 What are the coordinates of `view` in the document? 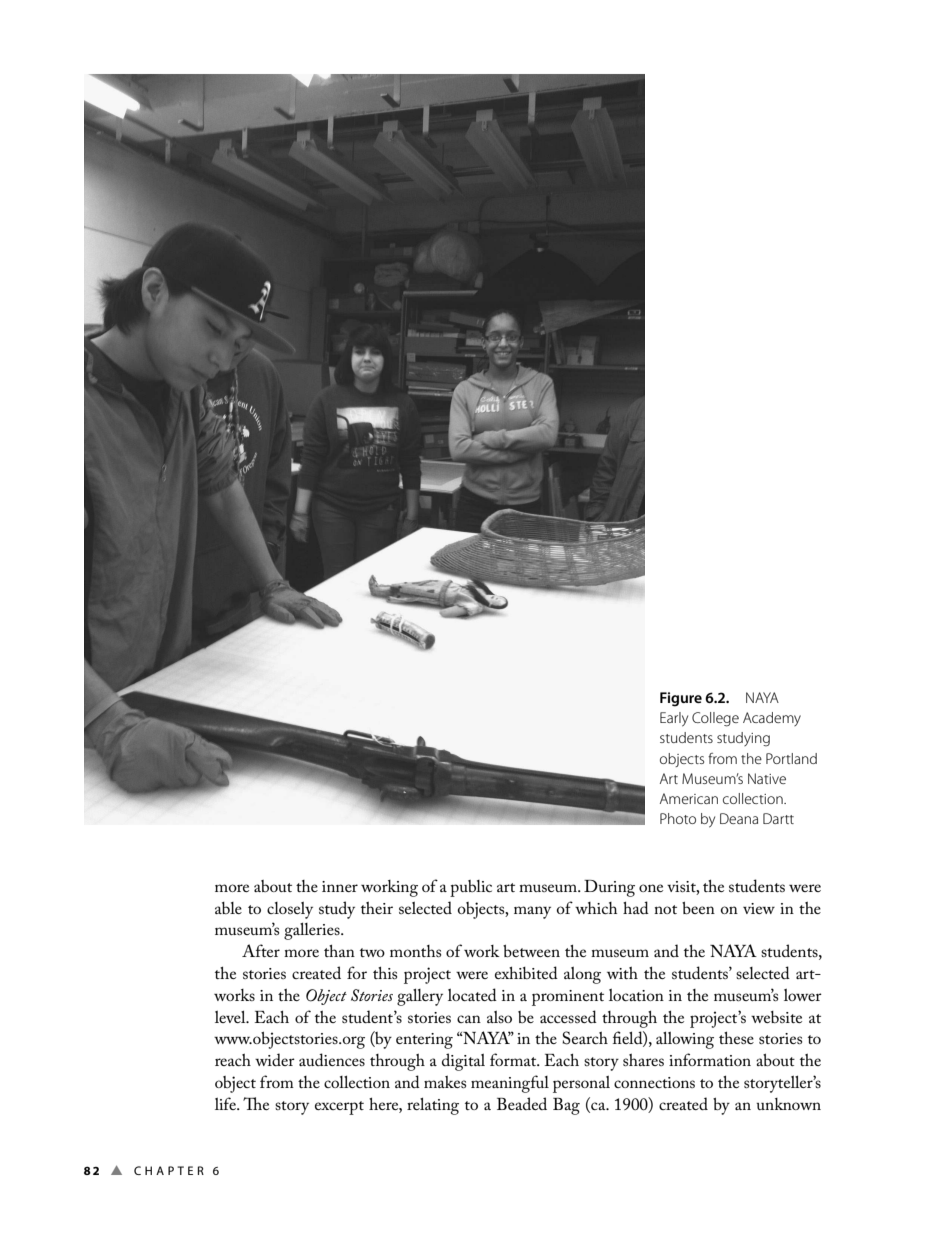 It's located at (759, 908).
